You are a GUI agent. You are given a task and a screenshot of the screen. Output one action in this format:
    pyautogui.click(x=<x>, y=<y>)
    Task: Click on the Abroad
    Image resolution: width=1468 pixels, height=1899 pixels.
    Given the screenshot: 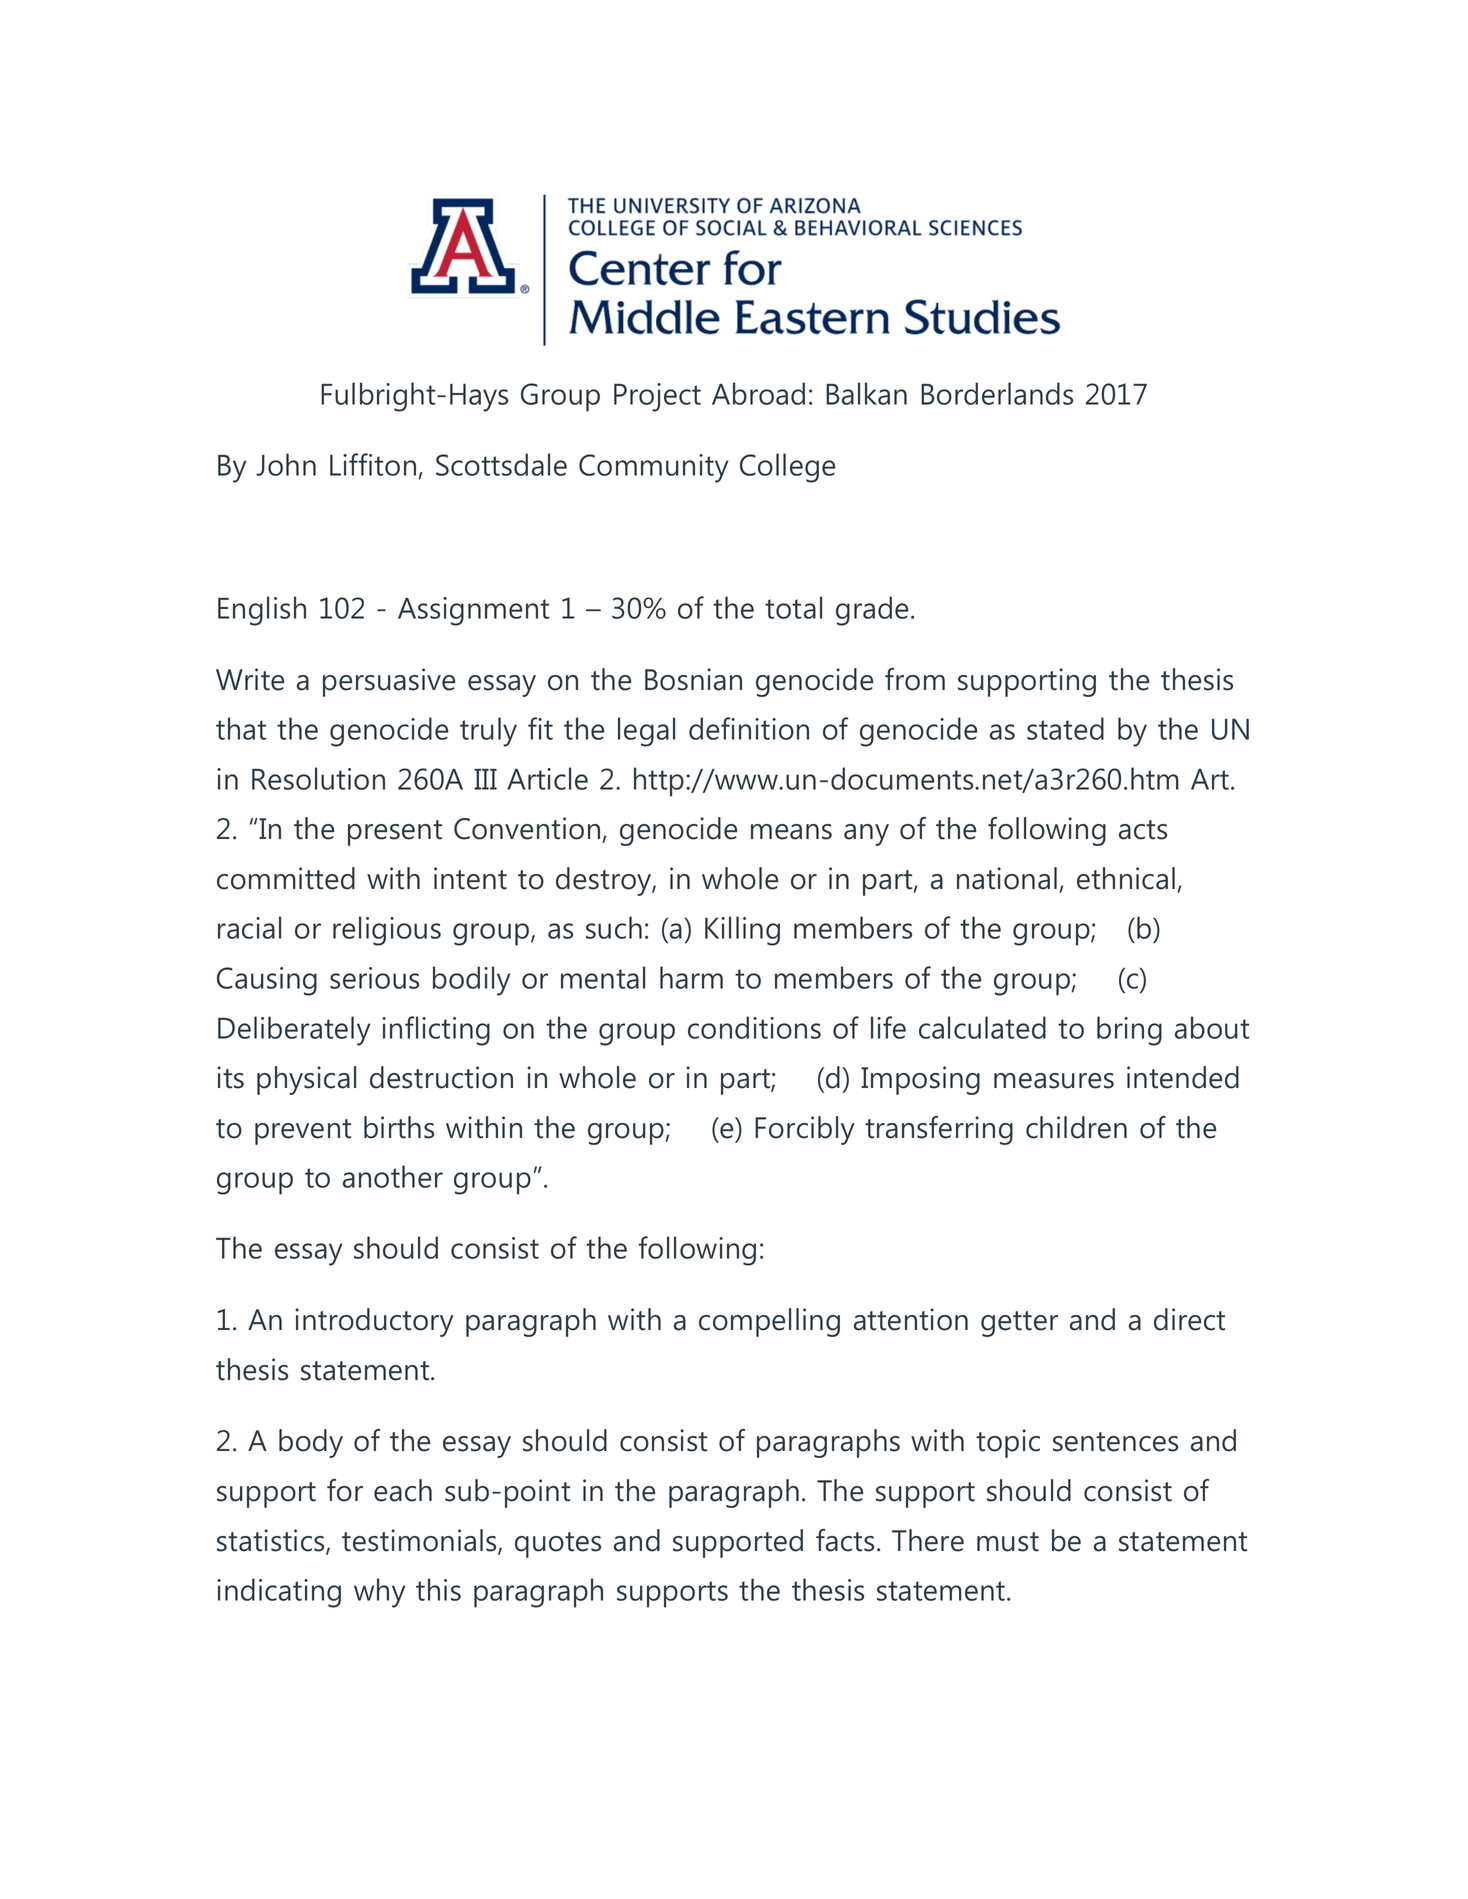 What is the action you would take?
    pyautogui.click(x=758, y=393)
